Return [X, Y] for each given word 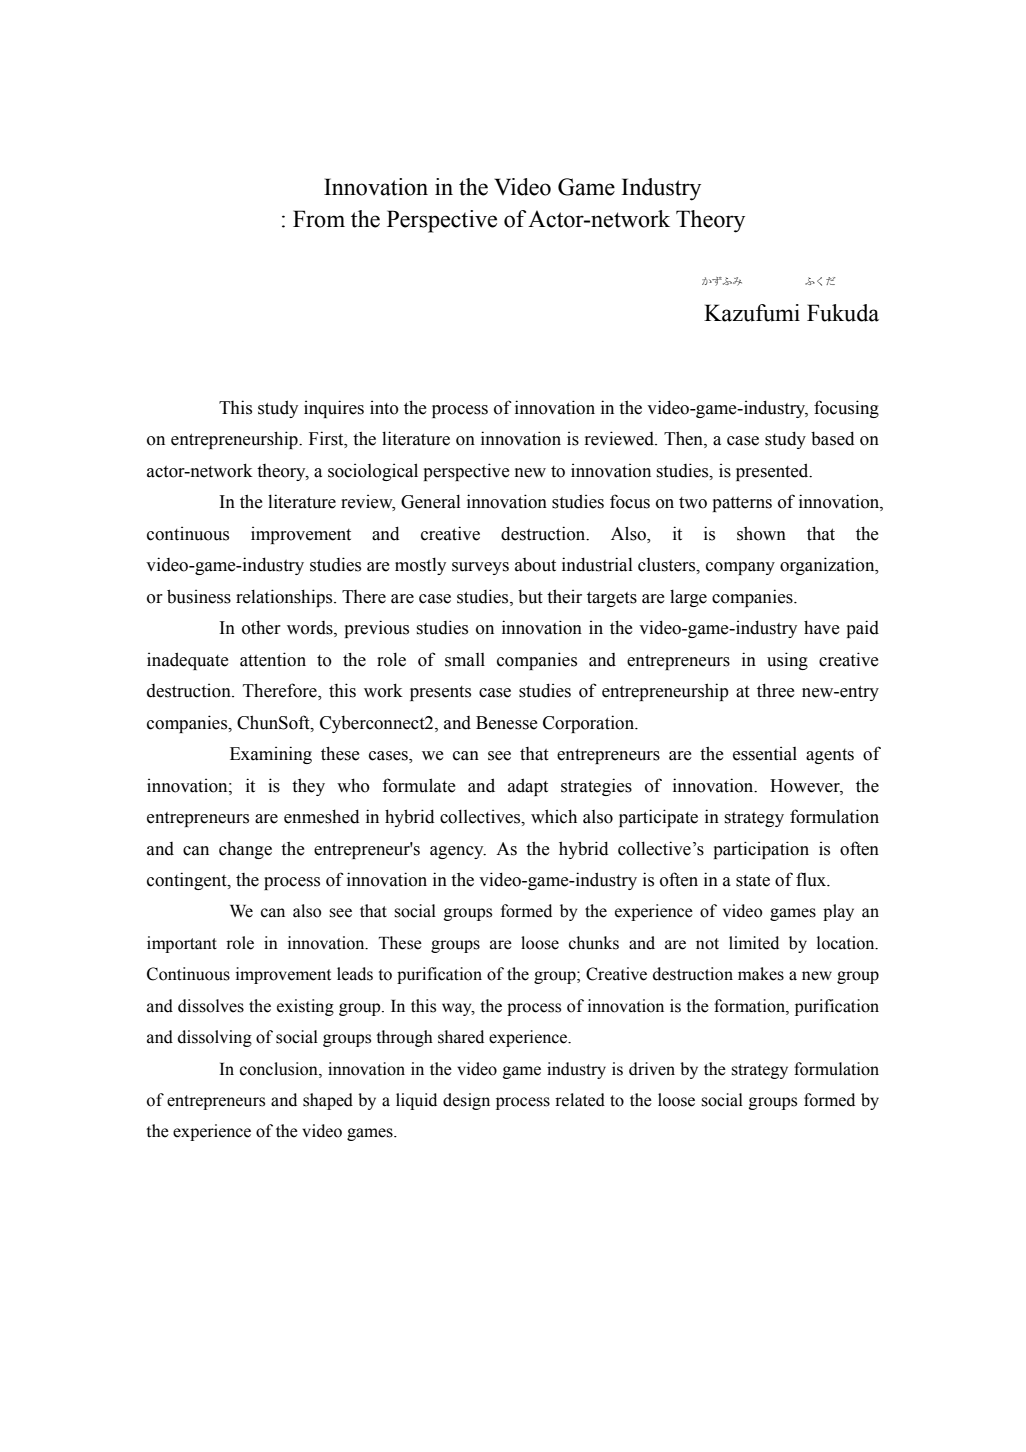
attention [273, 659]
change [245, 850]
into [384, 407]
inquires [334, 409]
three [775, 690]
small [465, 660]
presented [773, 472]
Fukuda [843, 313]
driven [652, 1069]
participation [761, 850]
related [580, 1100]
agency [458, 852]
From [319, 219]
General [431, 501]
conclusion [280, 1069]
